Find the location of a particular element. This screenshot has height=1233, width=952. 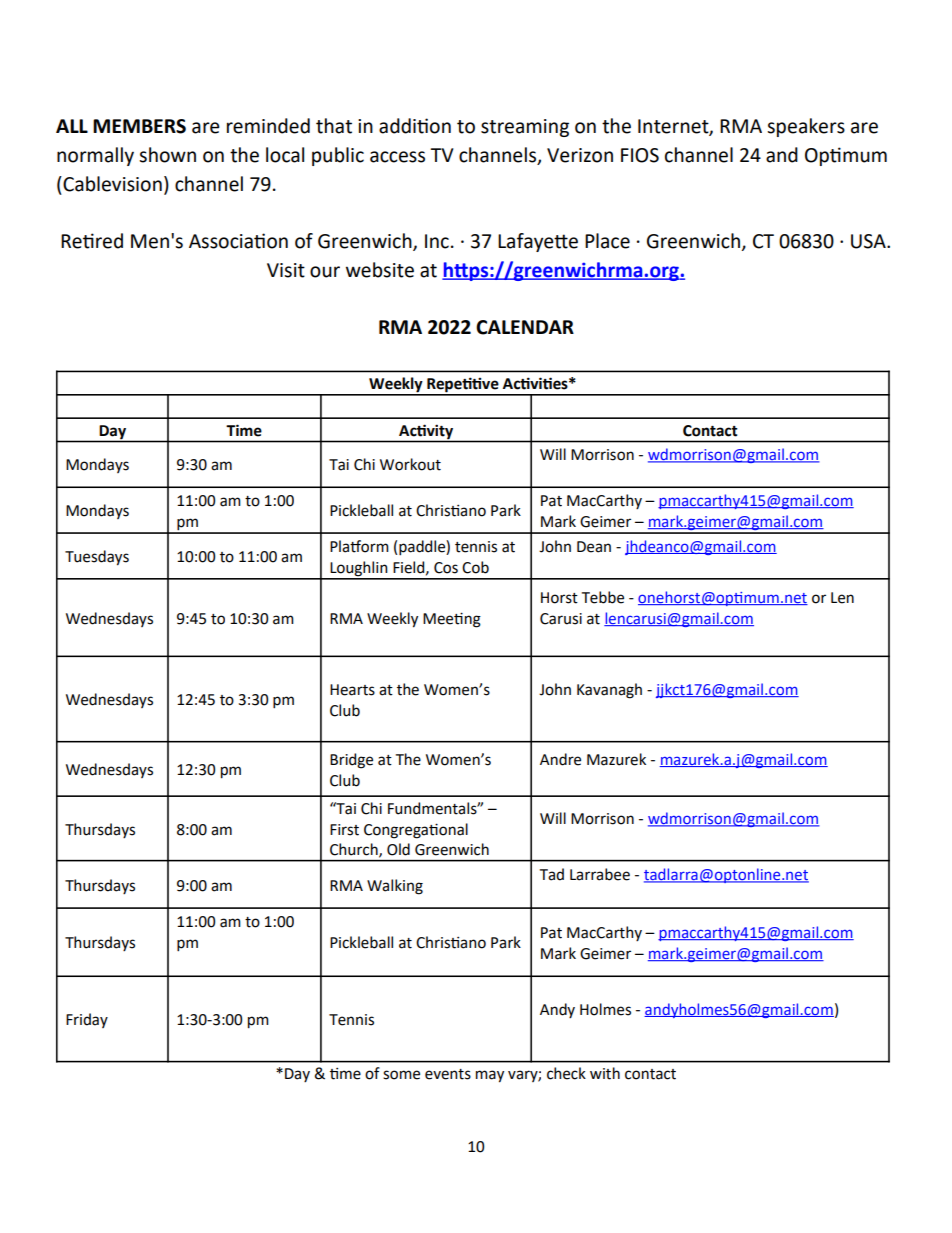

Tuesdays is located at coordinates (97, 558).
